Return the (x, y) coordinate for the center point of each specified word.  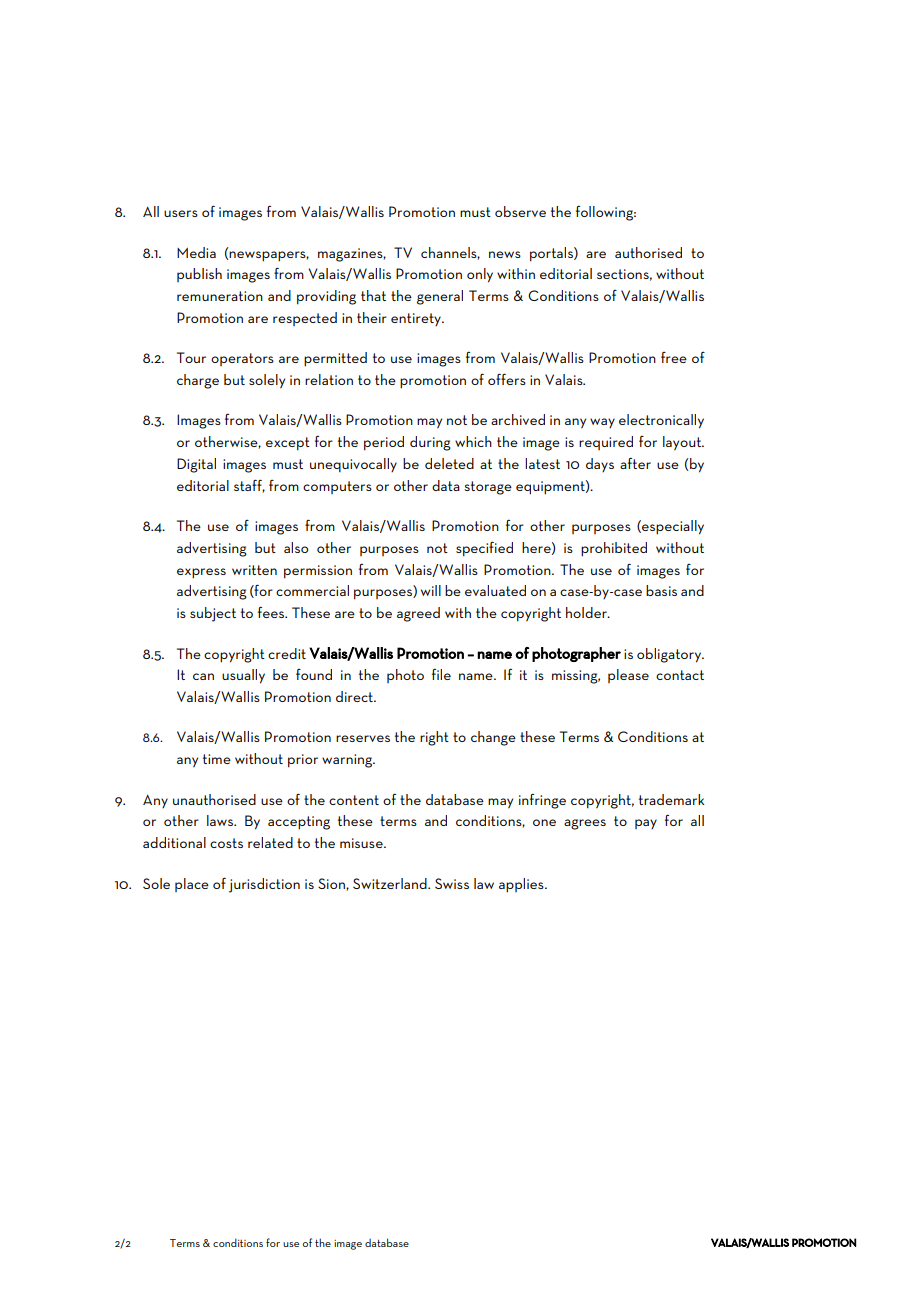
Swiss (452, 883)
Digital (196, 465)
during (430, 443)
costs (226, 843)
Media (196, 252)
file (441, 674)
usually (243, 676)
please (628, 676)
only (480, 275)
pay (646, 824)
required (606, 443)
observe (520, 211)
